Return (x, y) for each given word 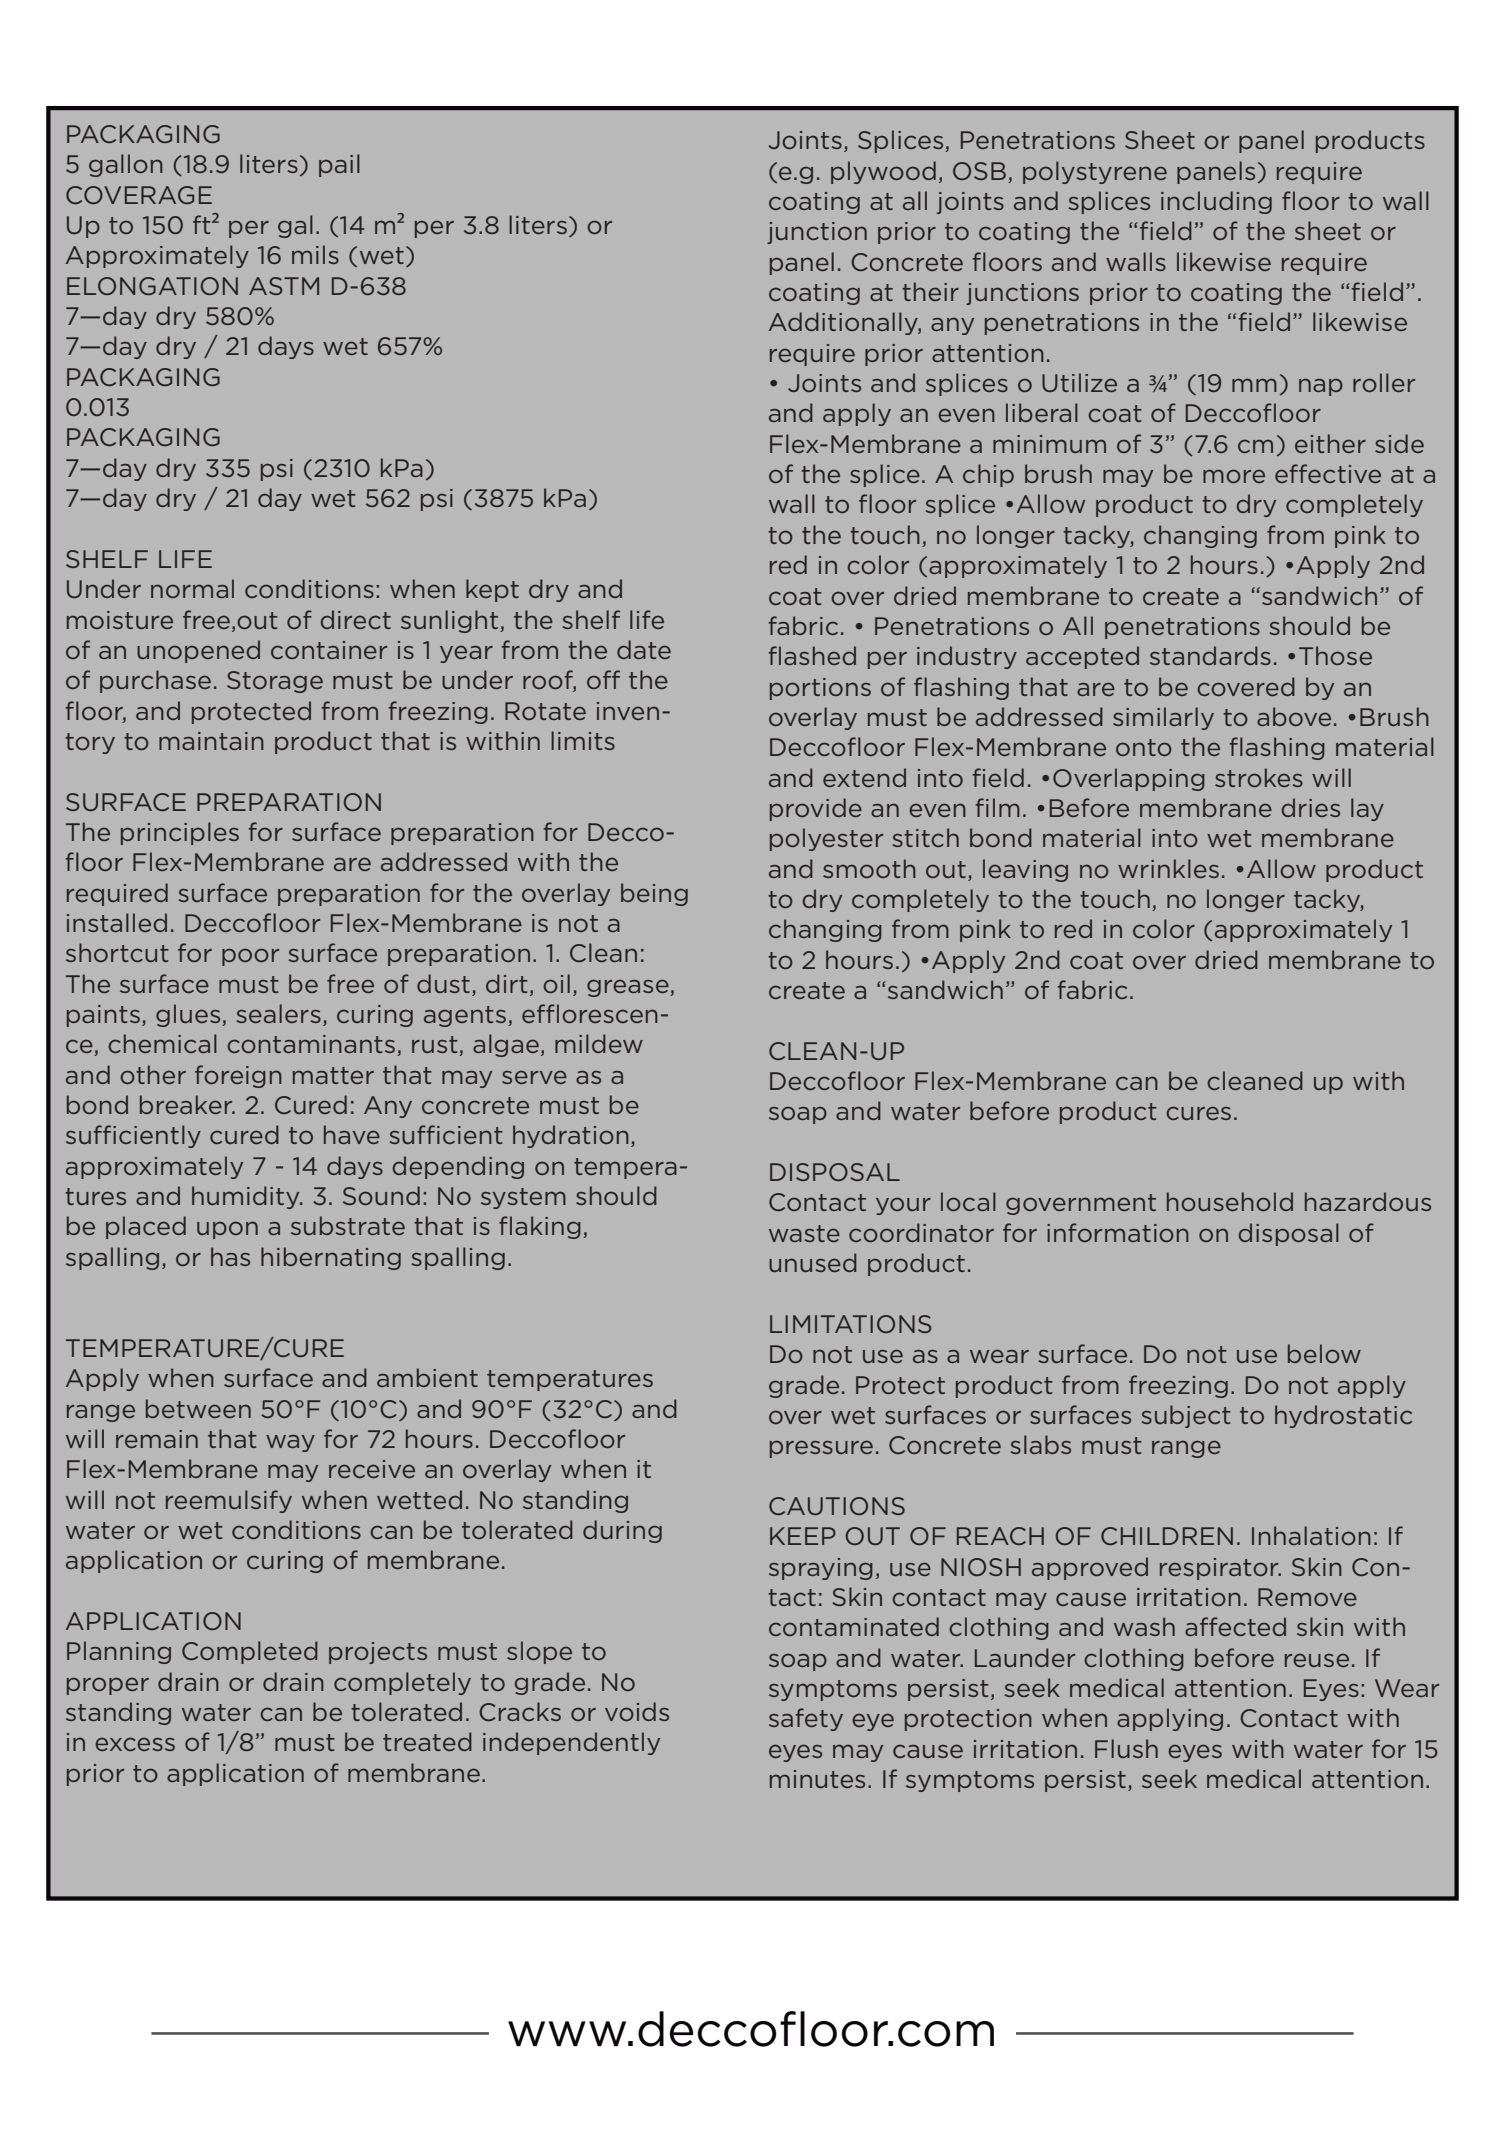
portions (820, 689)
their (930, 291)
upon (227, 1230)
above (1294, 716)
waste (804, 1233)
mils (315, 254)
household (1230, 1201)
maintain (211, 741)
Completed (250, 1652)
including (1216, 202)
